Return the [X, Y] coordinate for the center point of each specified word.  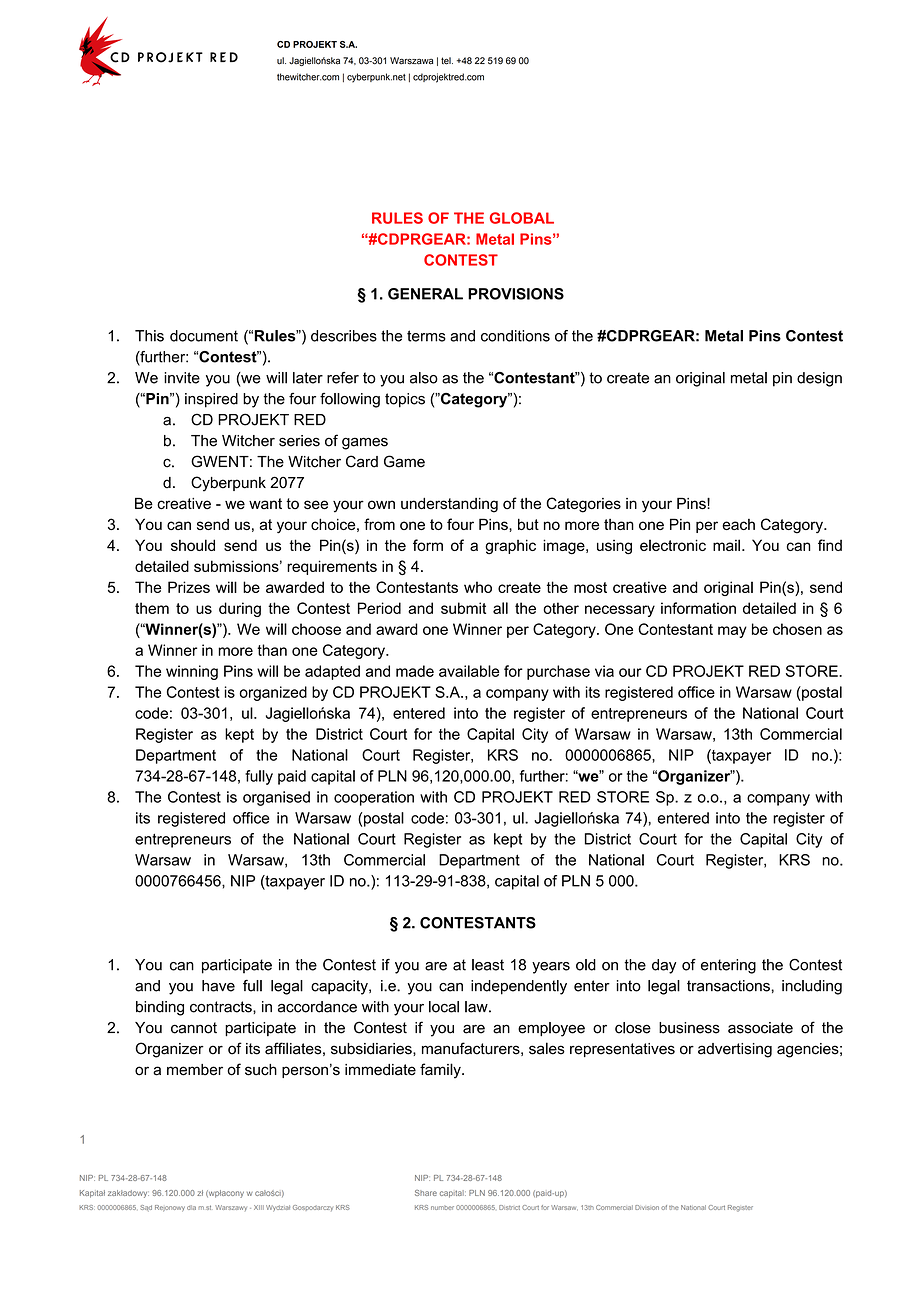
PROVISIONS [516, 294]
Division [647, 1207]
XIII [259, 1207]
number [442, 1207]
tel [447, 61]
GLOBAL [522, 218]
